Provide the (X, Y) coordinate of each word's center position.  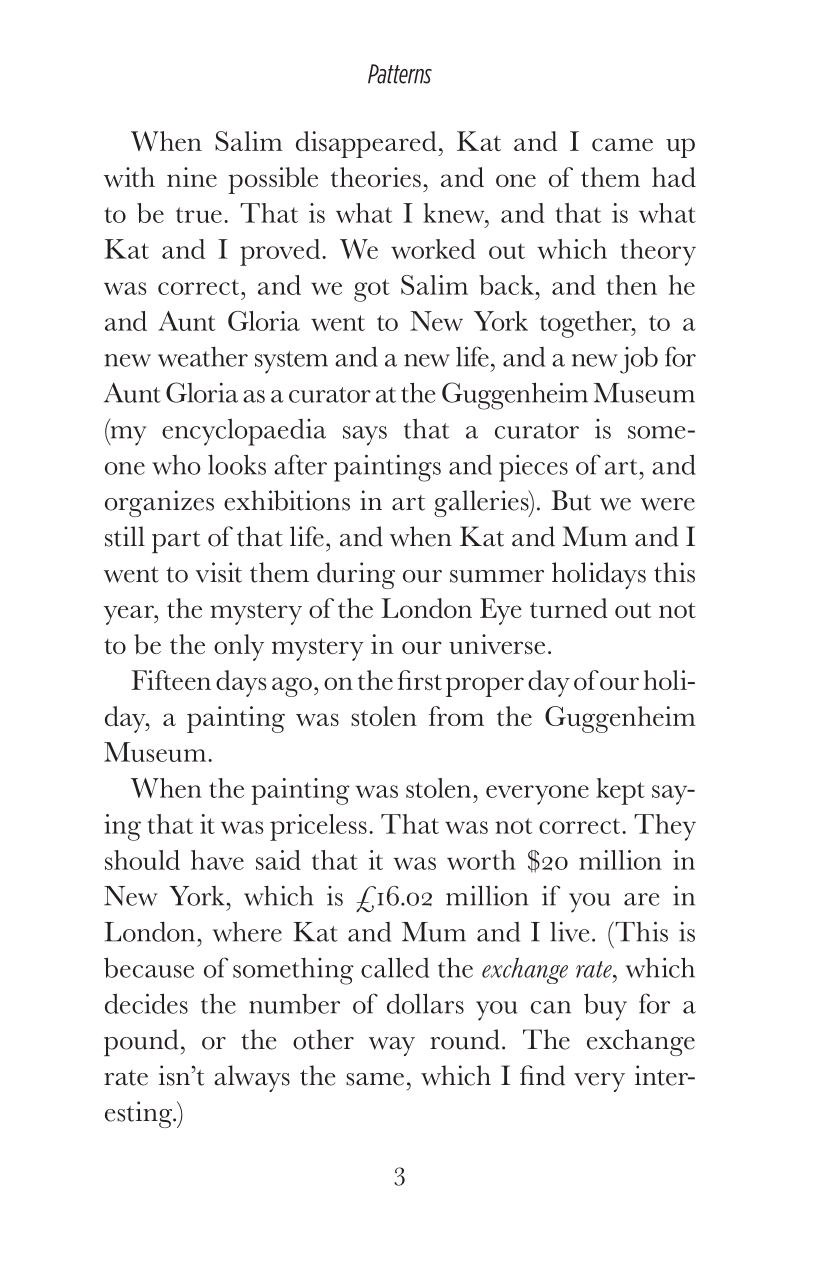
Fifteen (171, 680)
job (639, 360)
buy (605, 1007)
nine (192, 177)
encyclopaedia (244, 432)
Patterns (400, 74)
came (622, 144)
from (456, 716)
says (365, 436)
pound (141, 1042)
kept (620, 791)
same (375, 1079)
